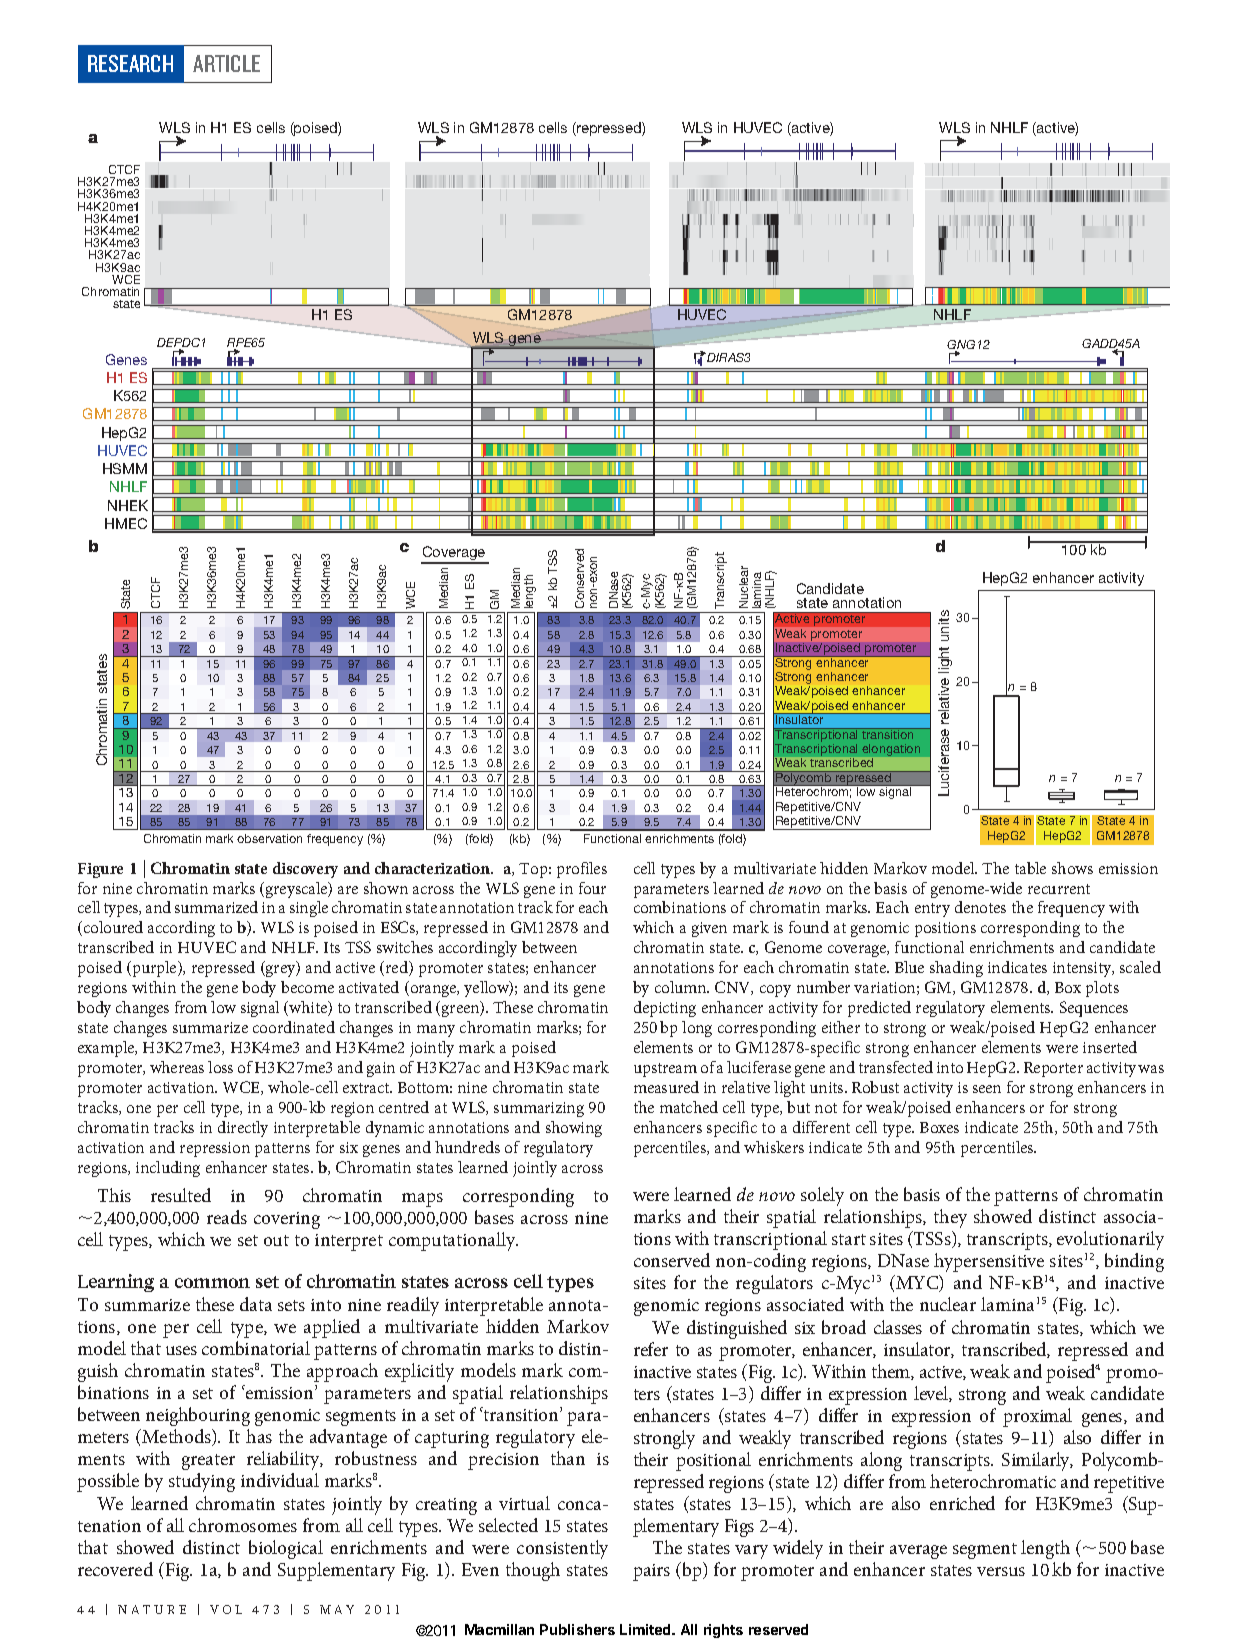  What do you see at coordinates (1072, 868) in the screenshot?
I see `shows` at bounding box center [1072, 868].
